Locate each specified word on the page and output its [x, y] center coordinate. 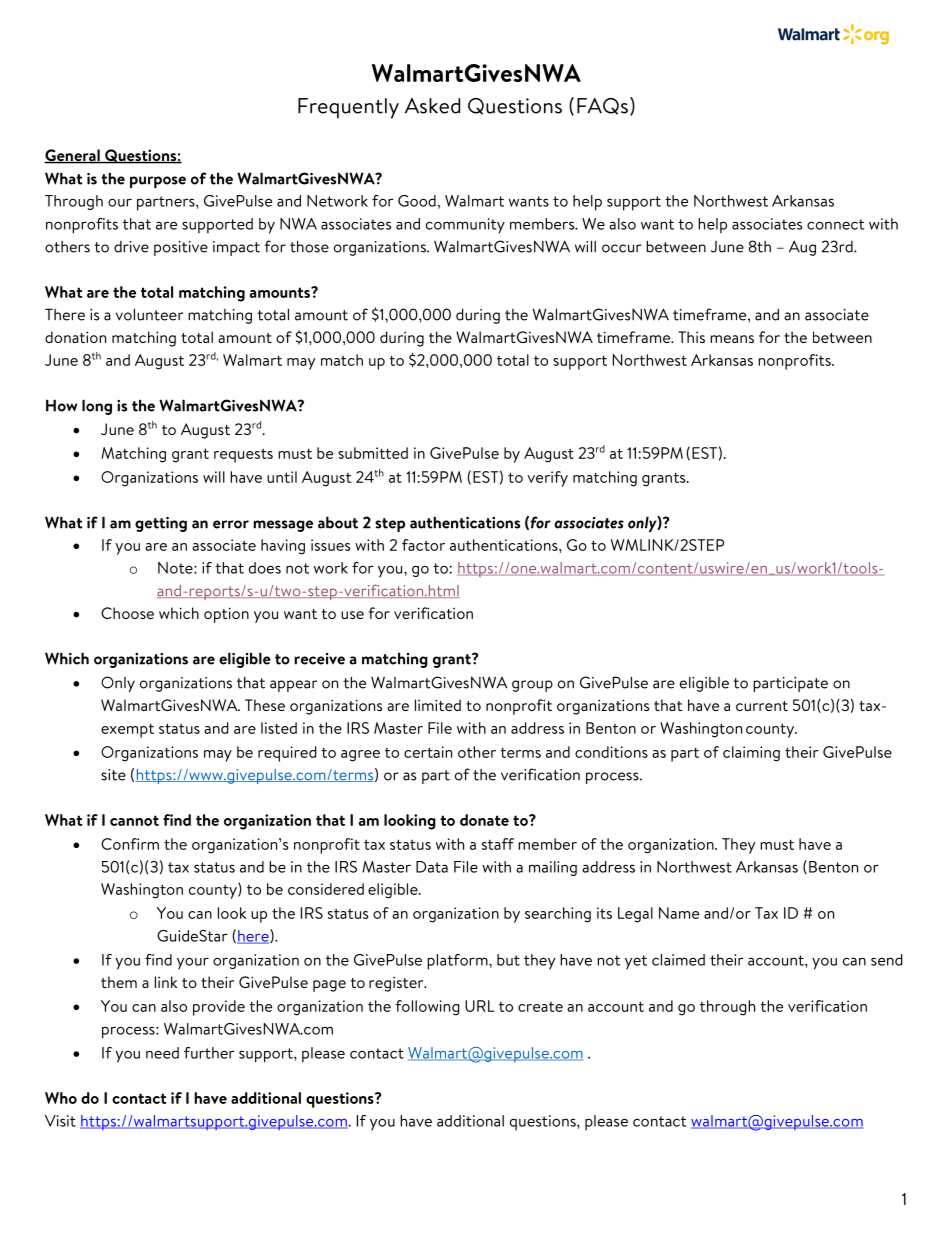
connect [835, 224]
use [352, 615]
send [887, 960]
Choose [127, 613]
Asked [432, 106]
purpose [158, 182]
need [162, 1053]
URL [480, 1006]
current [762, 706]
